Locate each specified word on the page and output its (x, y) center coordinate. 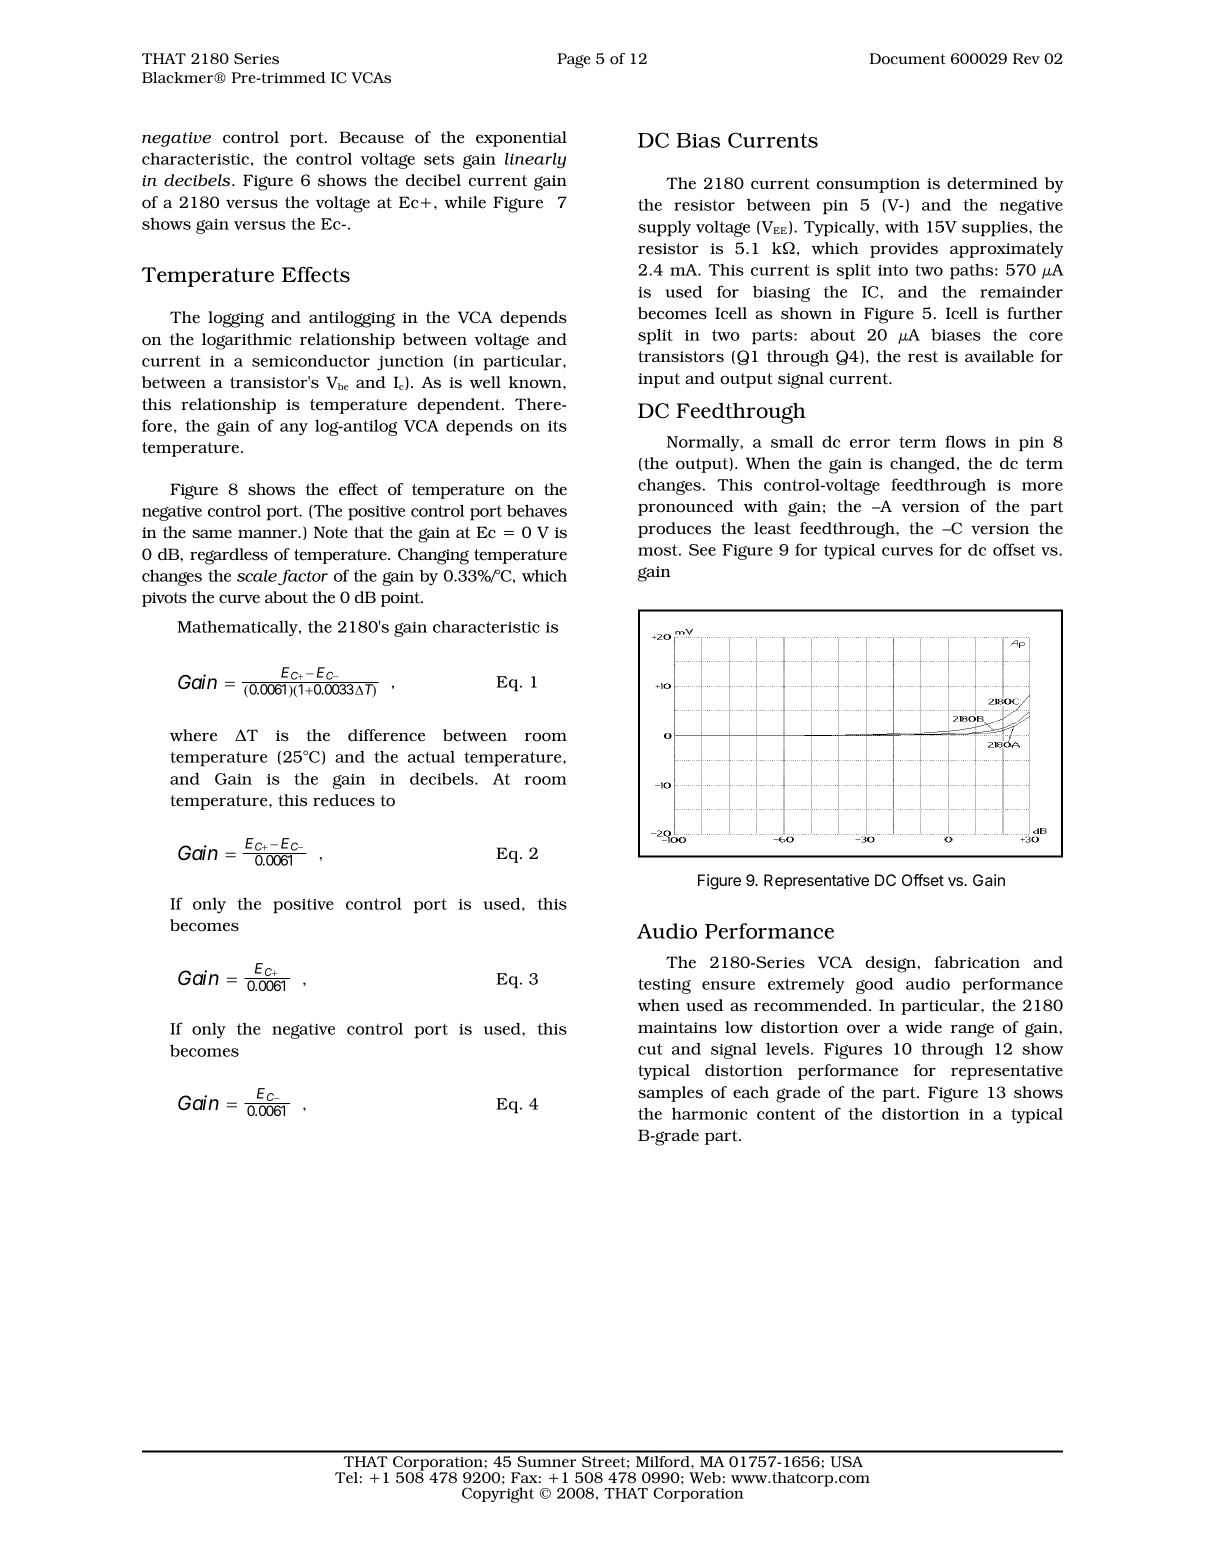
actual (431, 757)
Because (371, 137)
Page (574, 60)
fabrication (977, 962)
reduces (344, 800)
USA (846, 1462)
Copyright (498, 1495)
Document (908, 59)
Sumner (546, 1461)
